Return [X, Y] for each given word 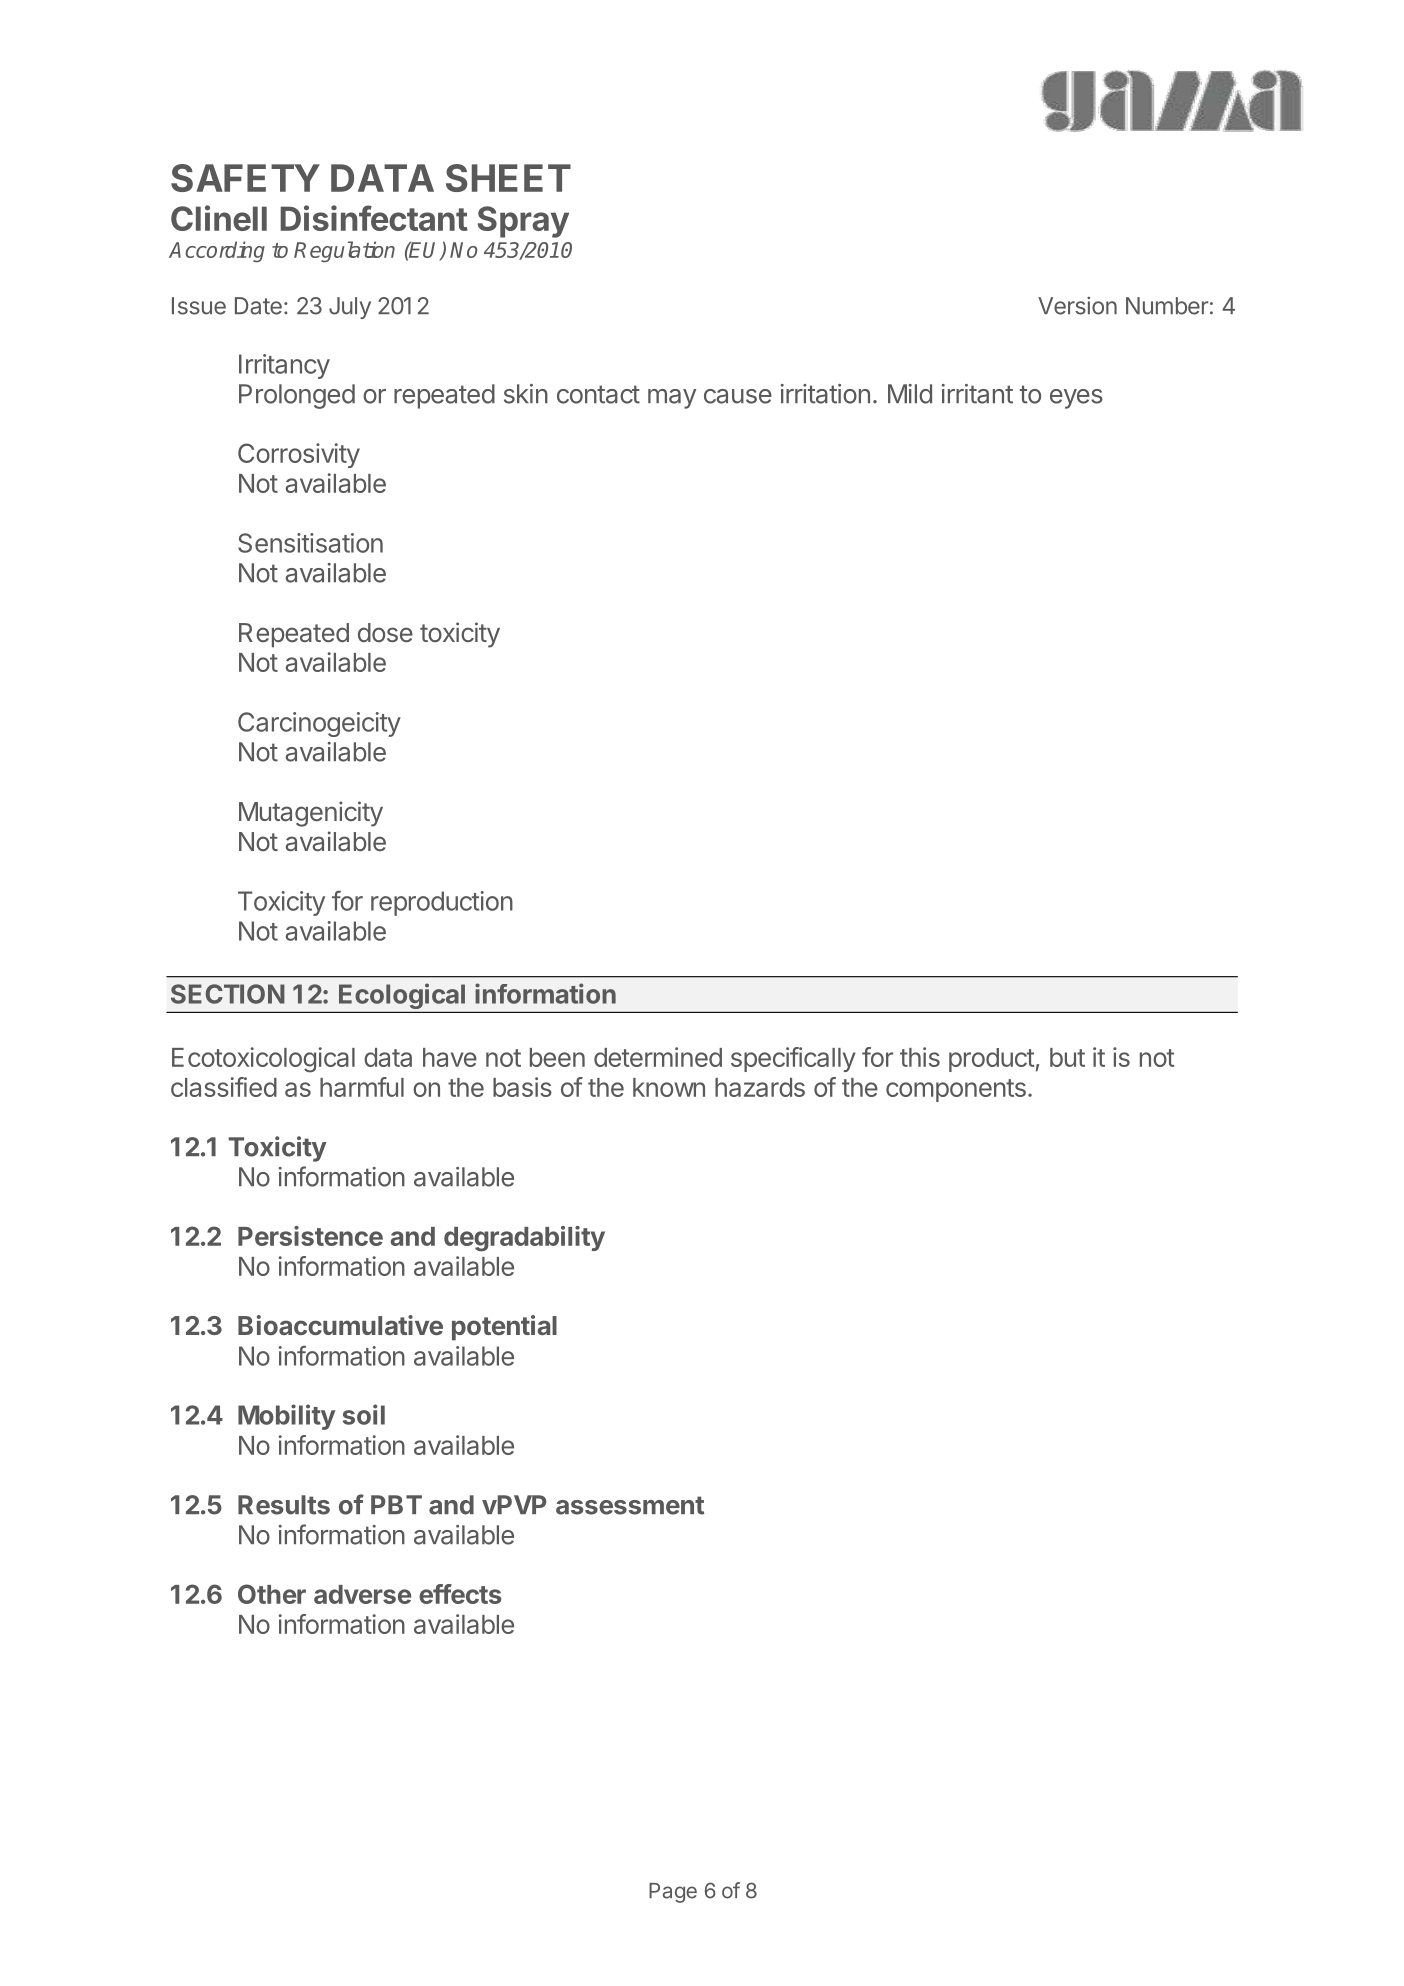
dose [385, 632]
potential [504, 1328]
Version [1077, 306]
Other [272, 1594]
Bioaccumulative [340, 1325]
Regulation [344, 251]
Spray [523, 222]
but [1067, 1057]
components [956, 1090]
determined [658, 1057]
